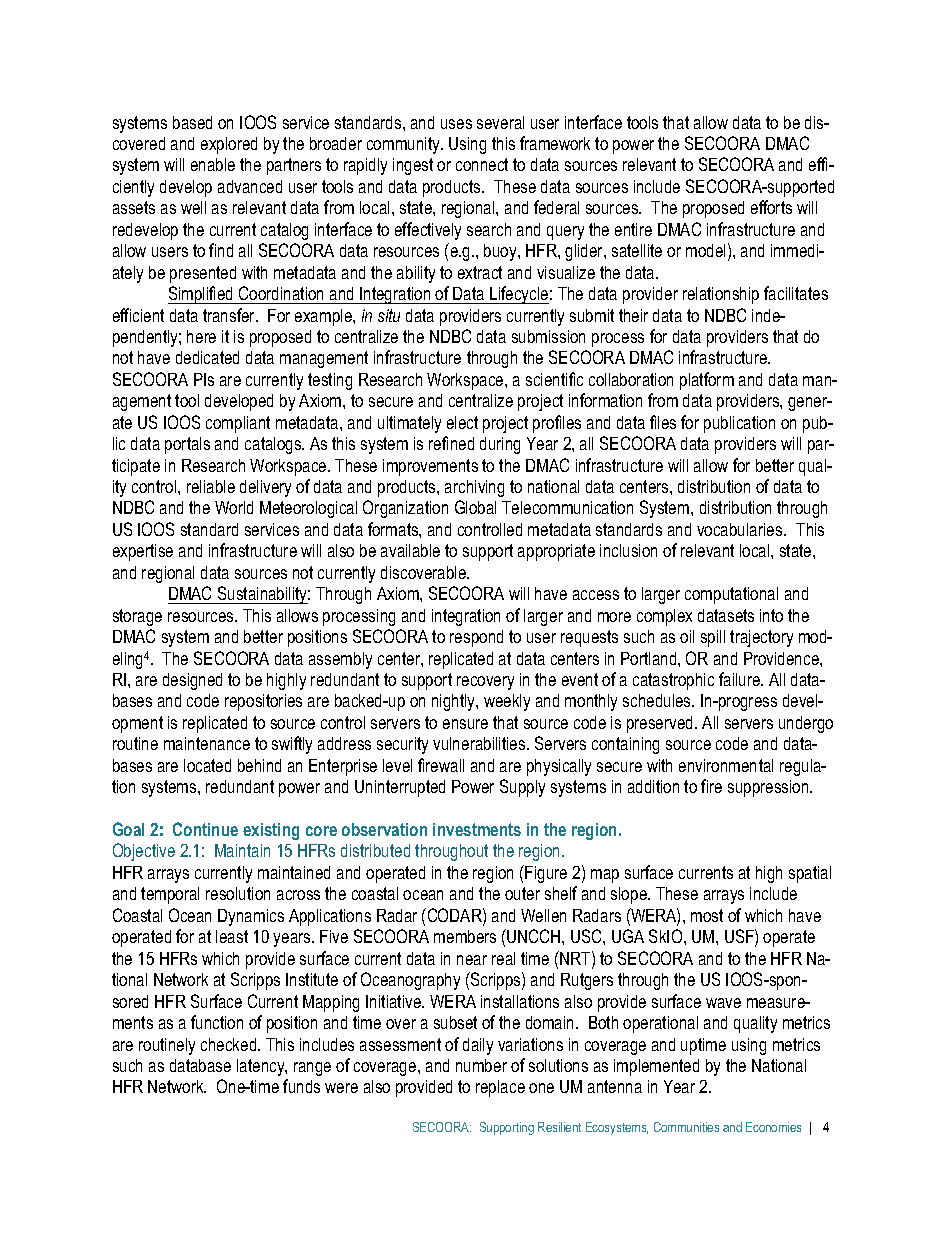  Describe the element at coordinates (213, 164) in the screenshot. I see `enable` at that location.
